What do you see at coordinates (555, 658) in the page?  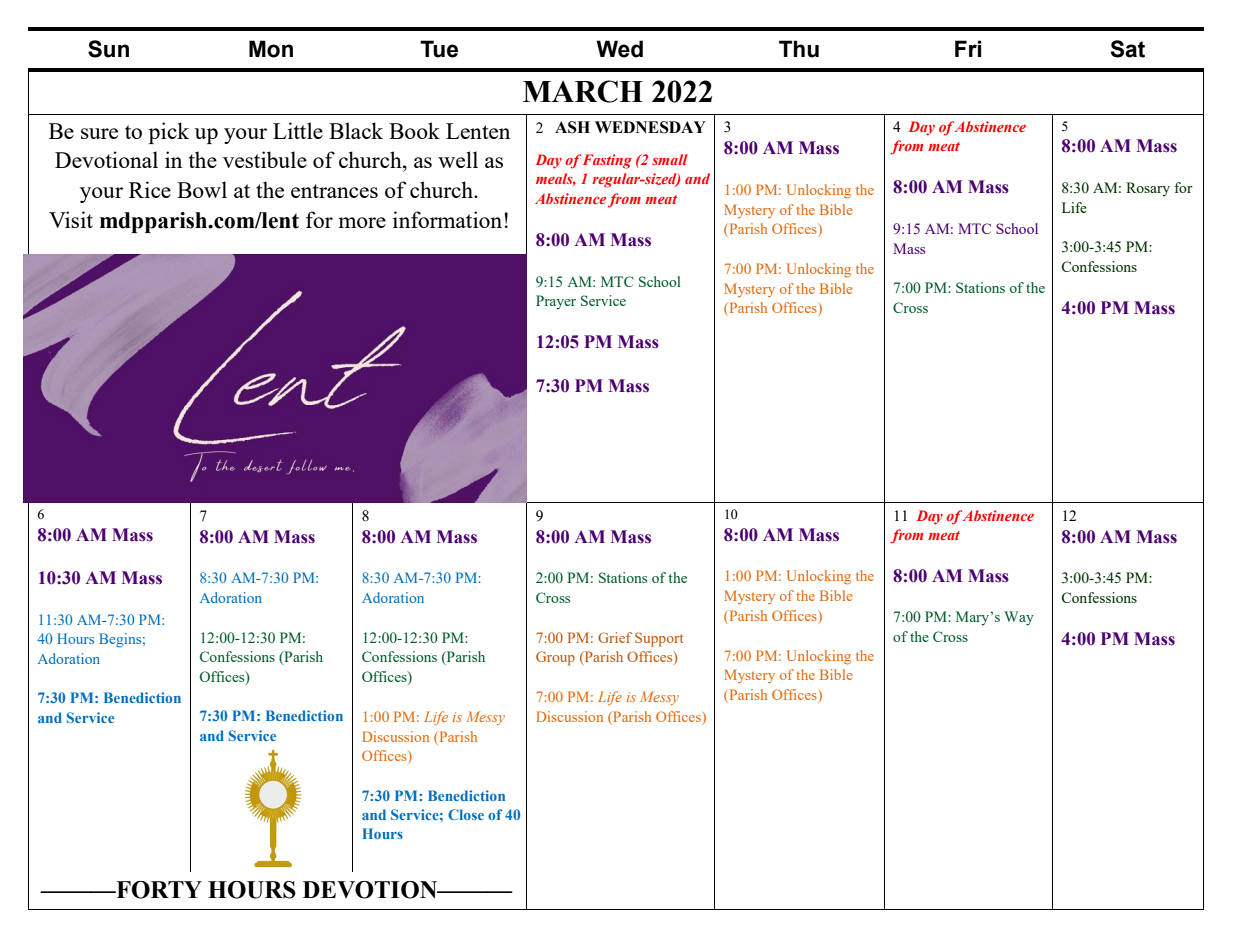 I see `Group` at bounding box center [555, 658].
